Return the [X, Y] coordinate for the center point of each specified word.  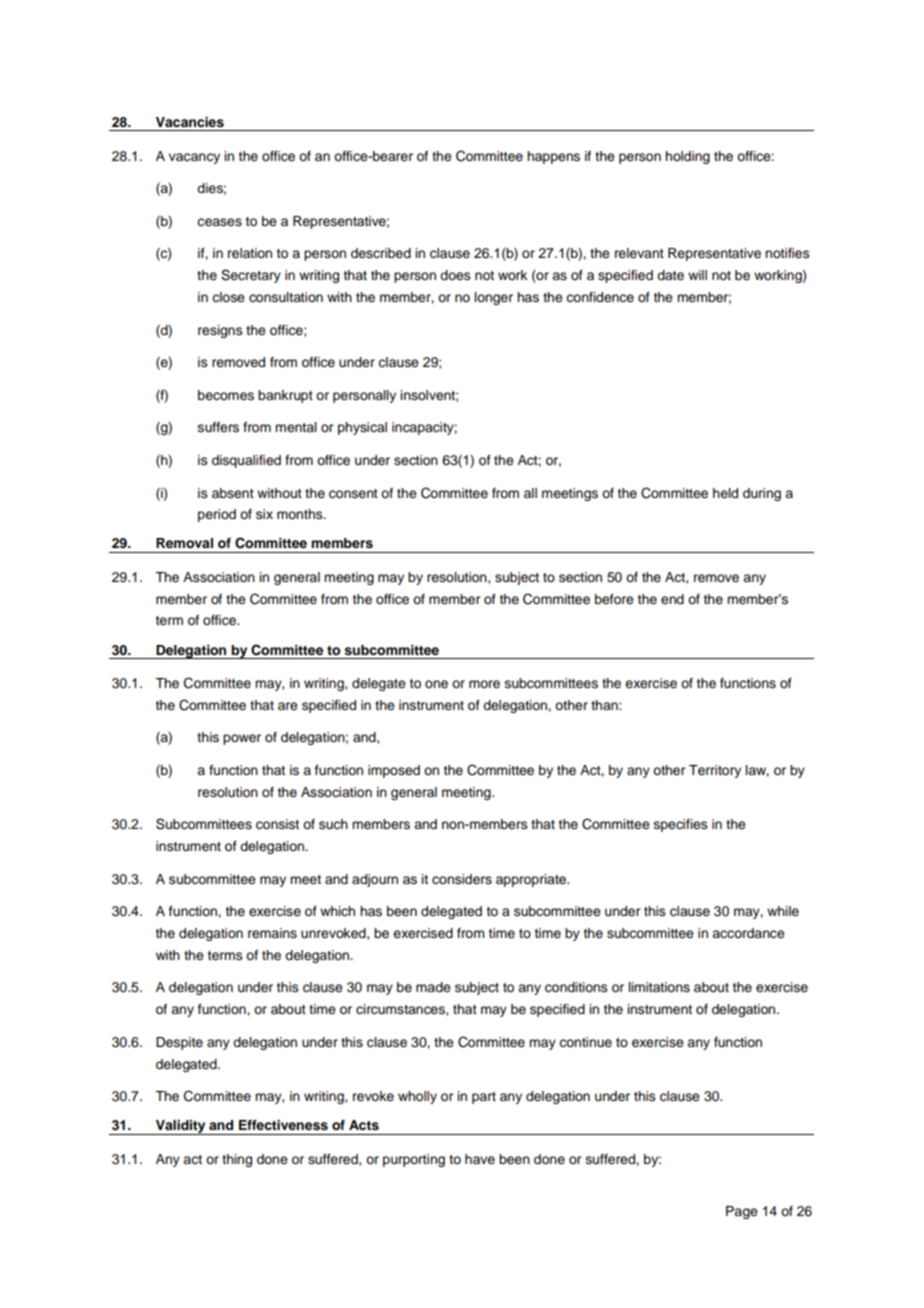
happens [553, 157]
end [672, 599]
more [484, 684]
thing [237, 1160]
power [242, 739]
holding [687, 157]
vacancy [194, 158]
